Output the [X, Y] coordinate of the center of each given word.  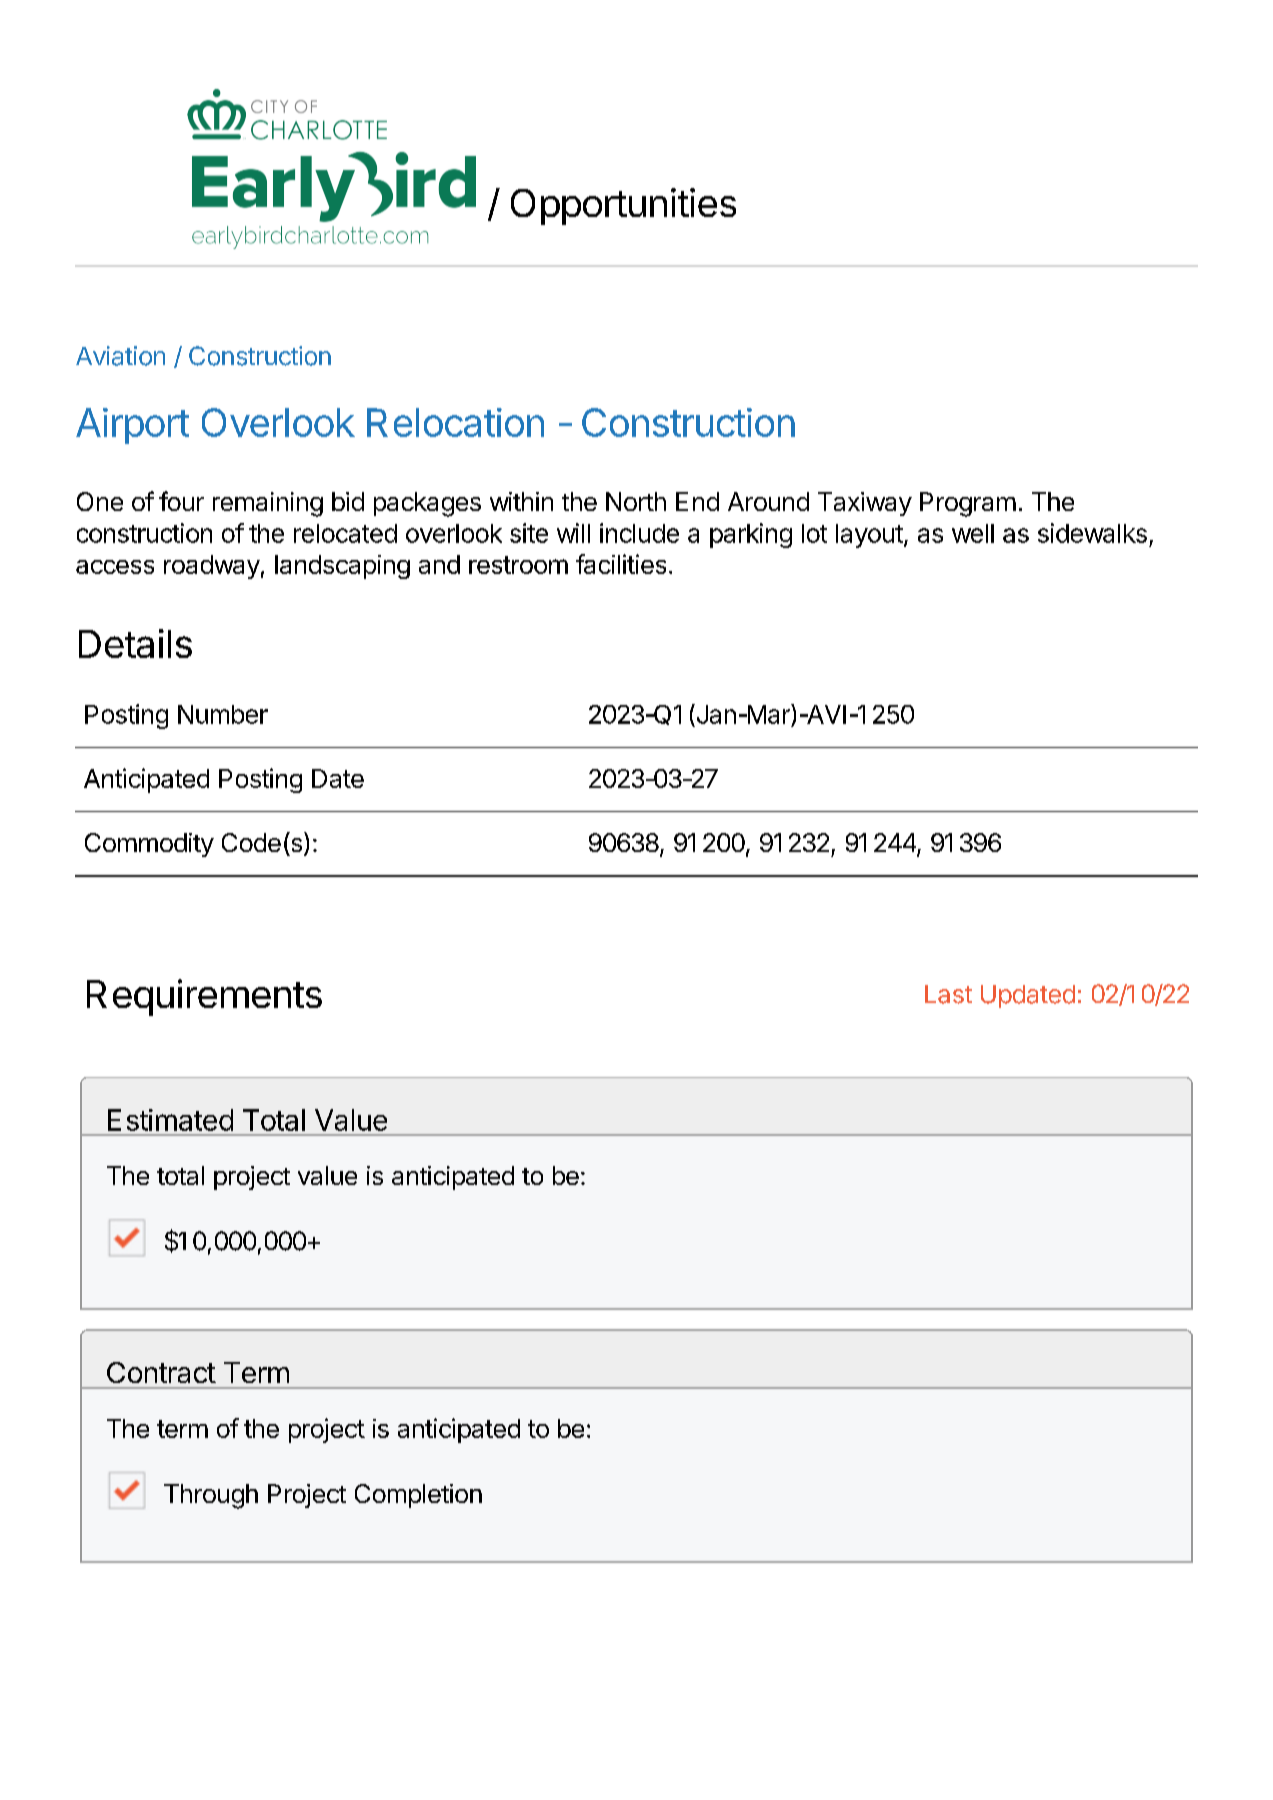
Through [211, 1496]
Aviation [120, 356]
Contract [161, 1372]
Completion [418, 1496]
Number [223, 714]
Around [768, 501]
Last [948, 994]
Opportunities [623, 206]
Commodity [149, 845]
